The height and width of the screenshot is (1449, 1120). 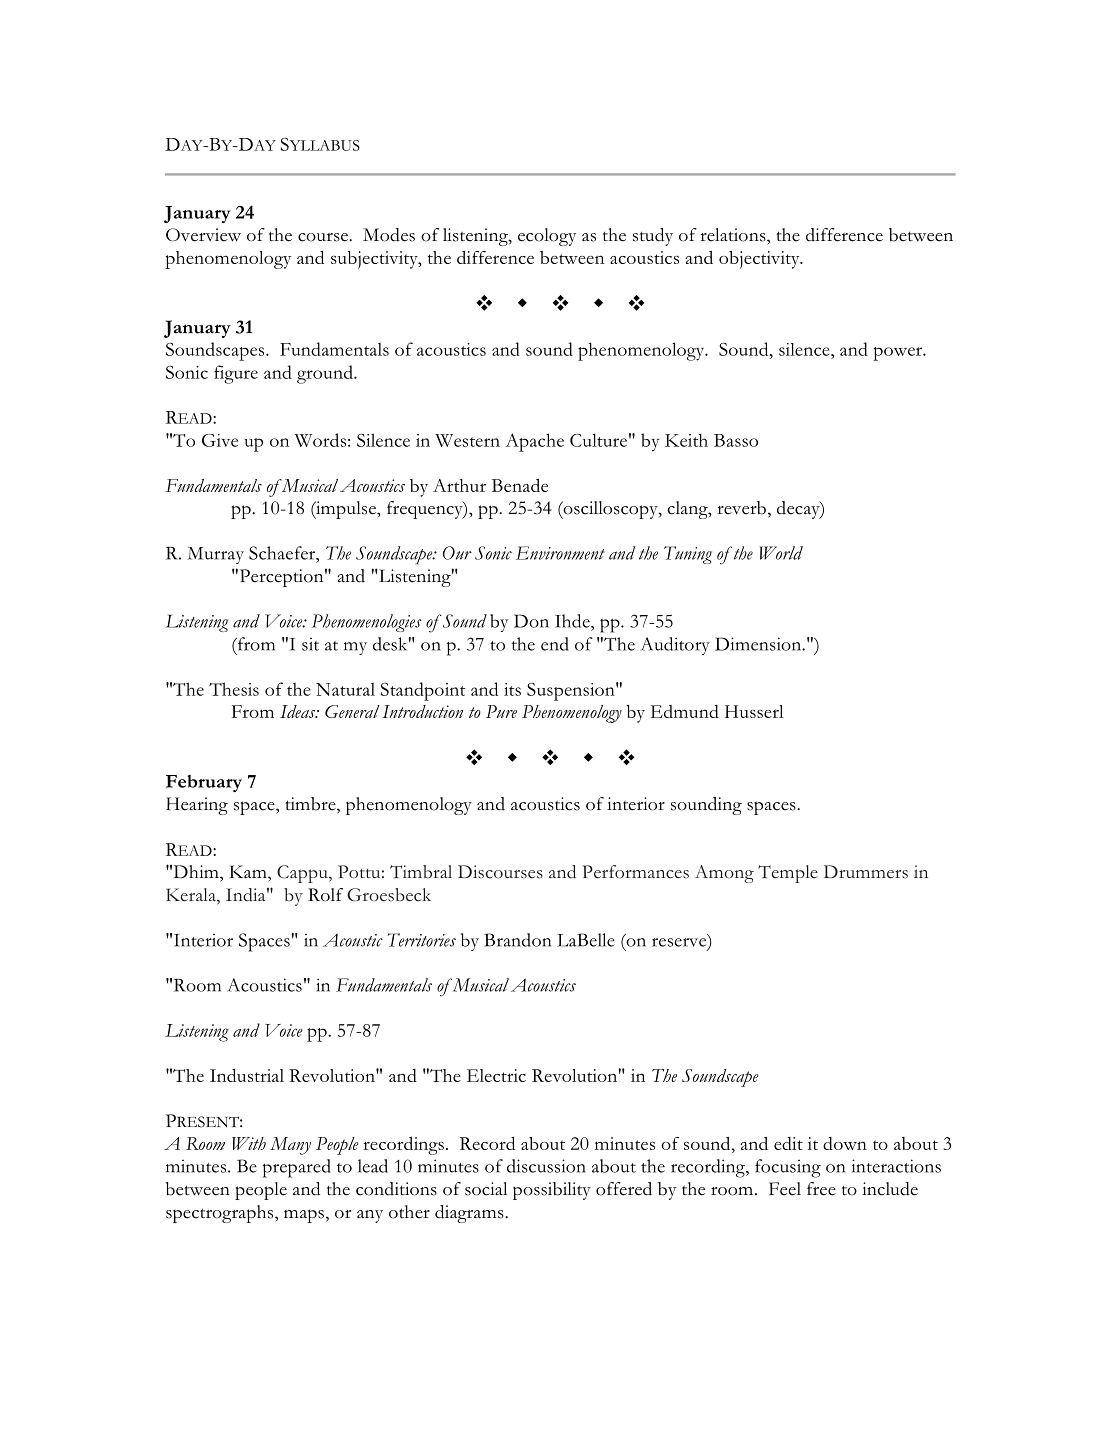 I want to click on Overview, so click(x=203, y=235).
